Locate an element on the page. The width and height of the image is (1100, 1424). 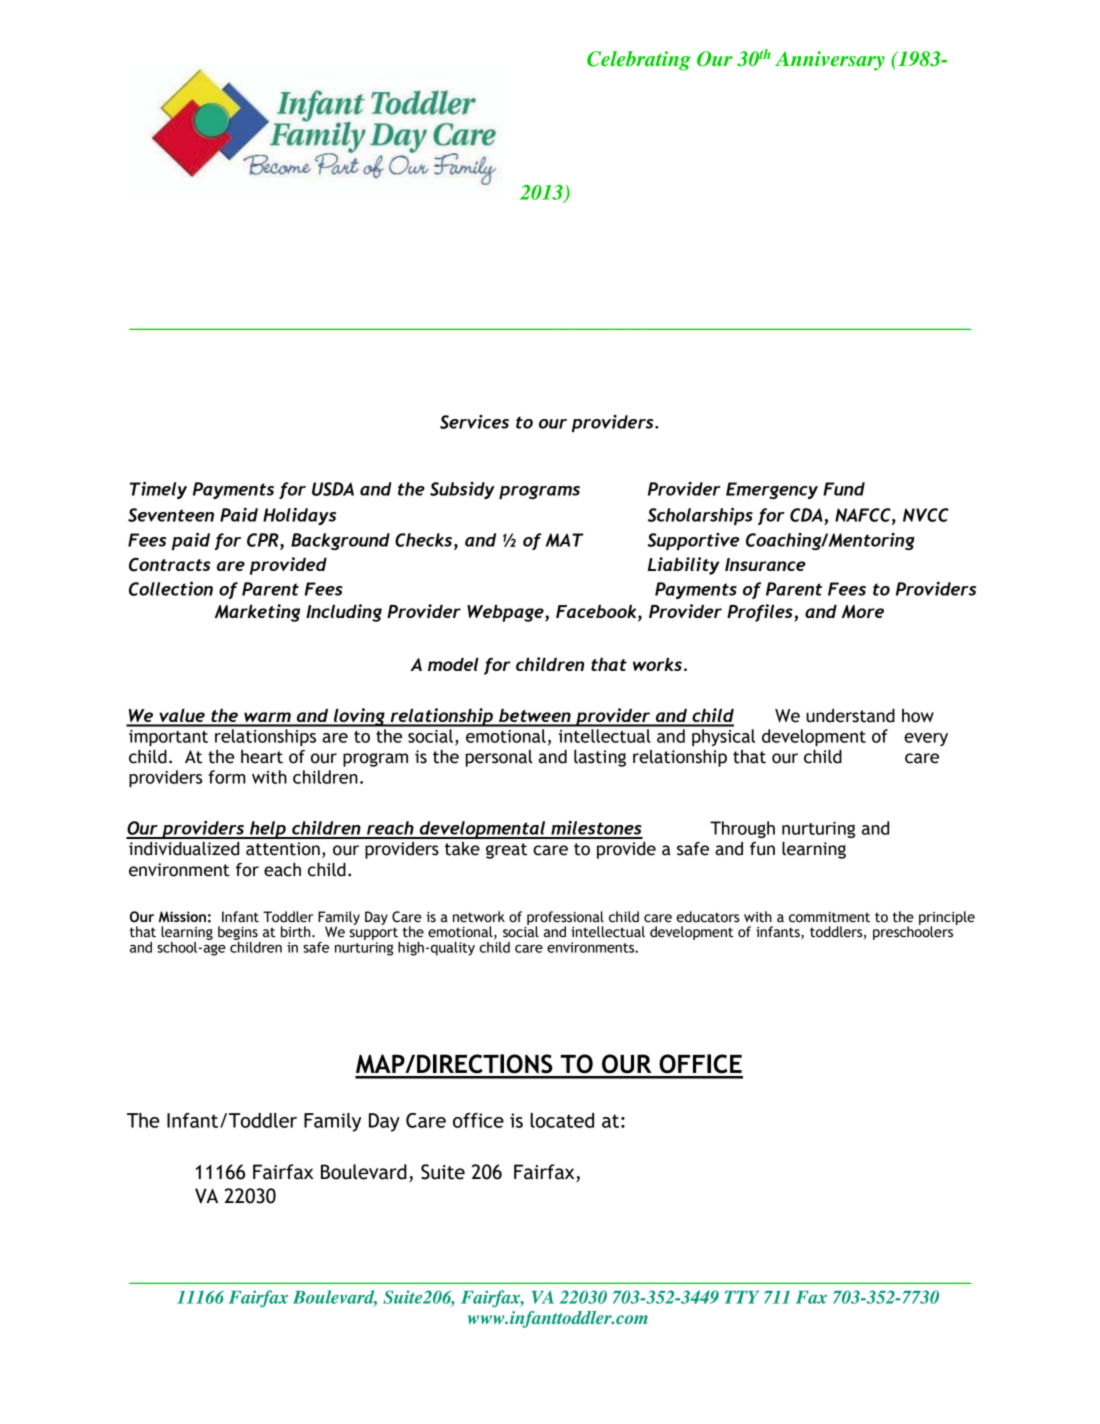
Marketing is located at coordinates (258, 613).
